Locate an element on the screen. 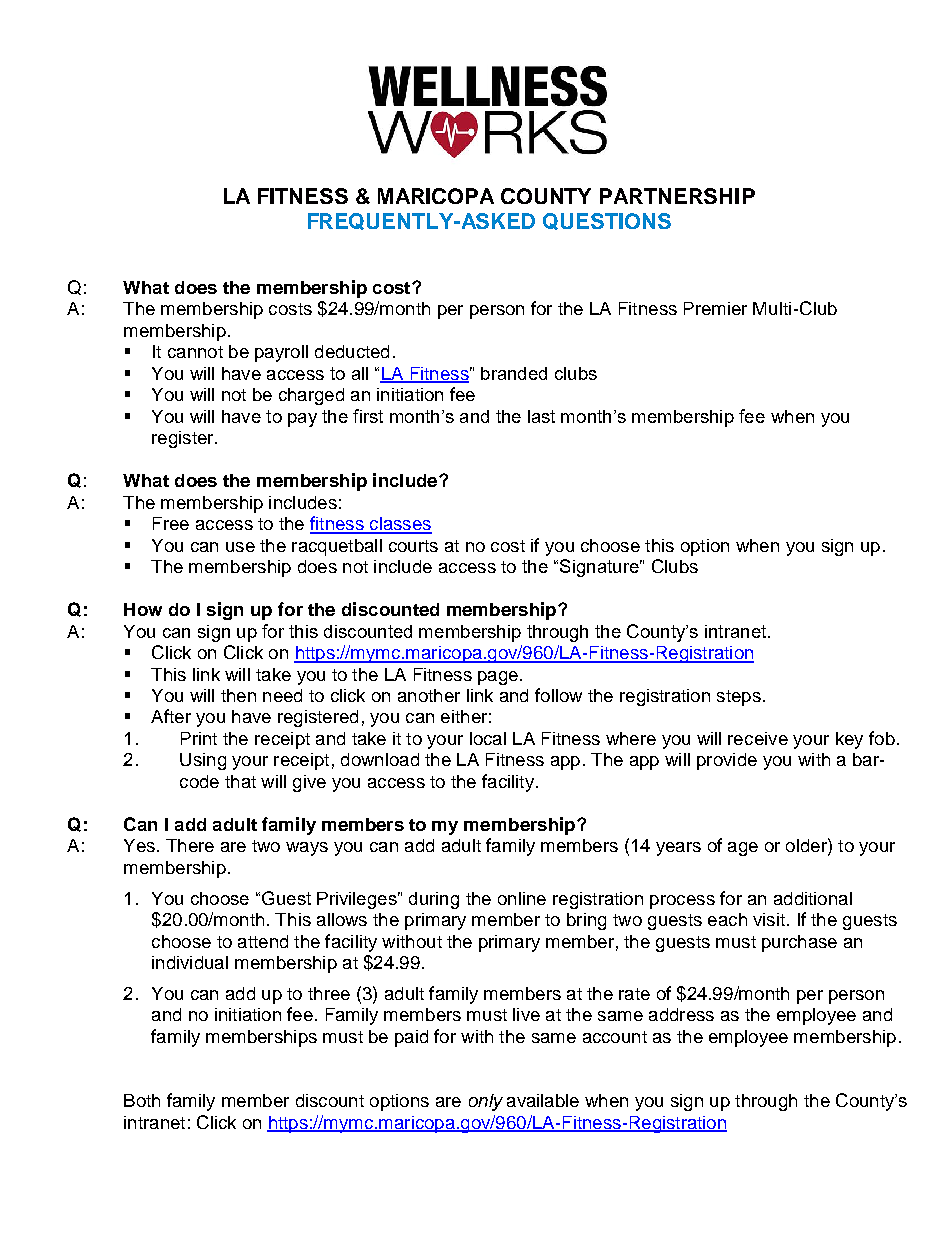 Image resolution: width=952 pixels, height=1233 pixels. then is located at coordinates (238, 695).
